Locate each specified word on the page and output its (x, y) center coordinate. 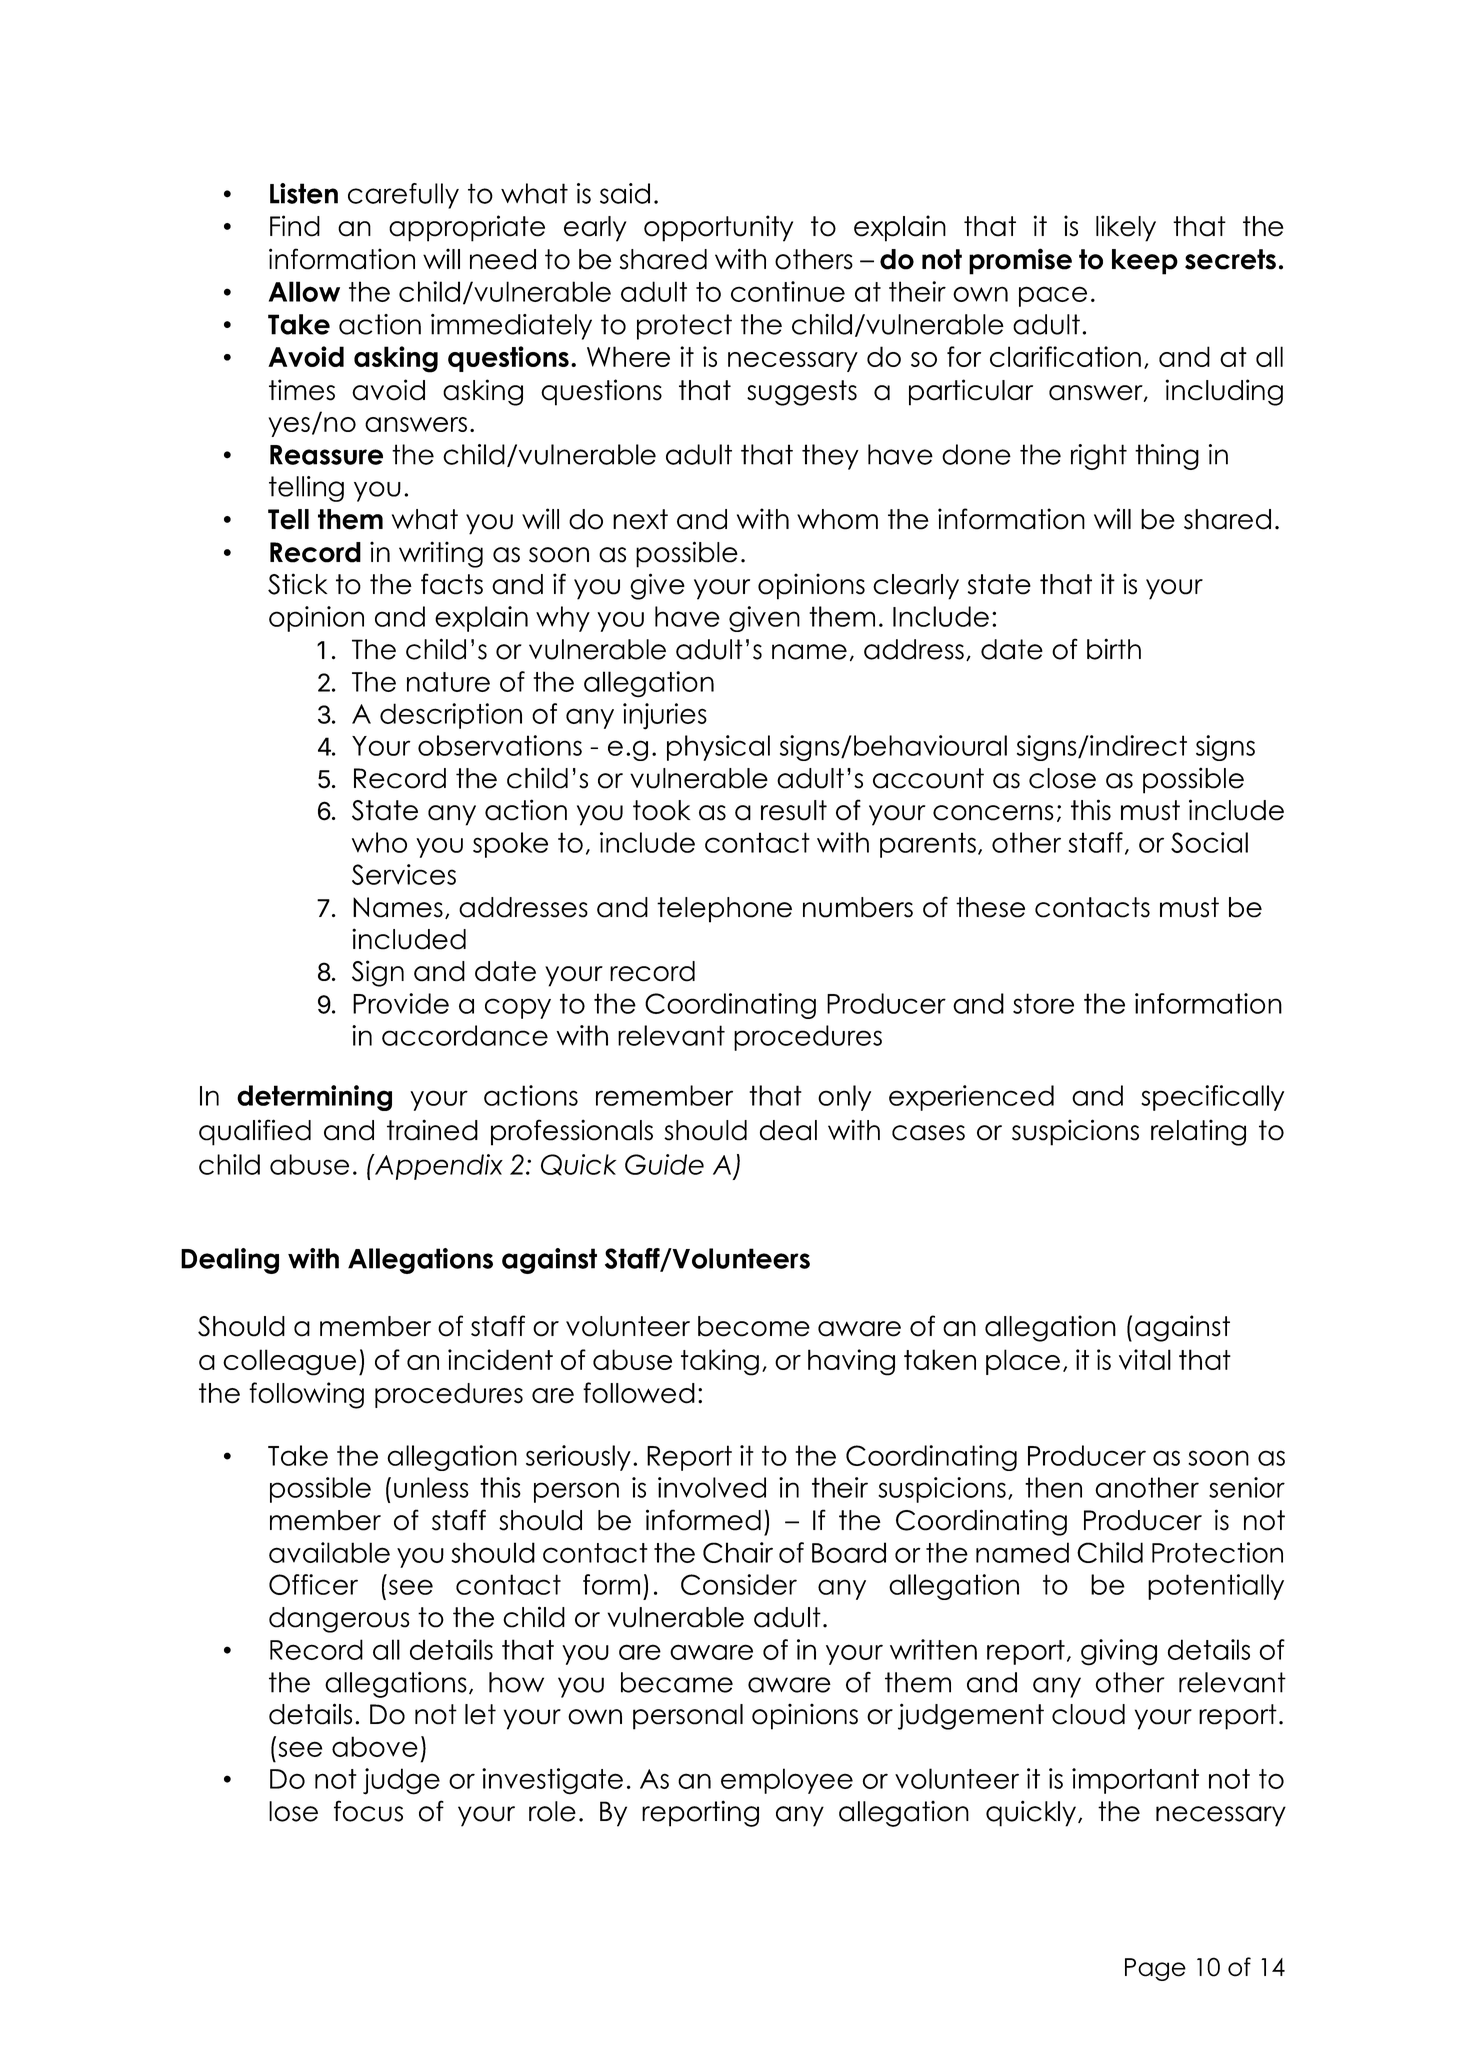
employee (787, 1781)
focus (368, 1811)
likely (1126, 228)
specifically (1212, 1098)
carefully (403, 196)
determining (314, 1098)
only (844, 1098)
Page (1155, 1969)
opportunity (718, 228)
